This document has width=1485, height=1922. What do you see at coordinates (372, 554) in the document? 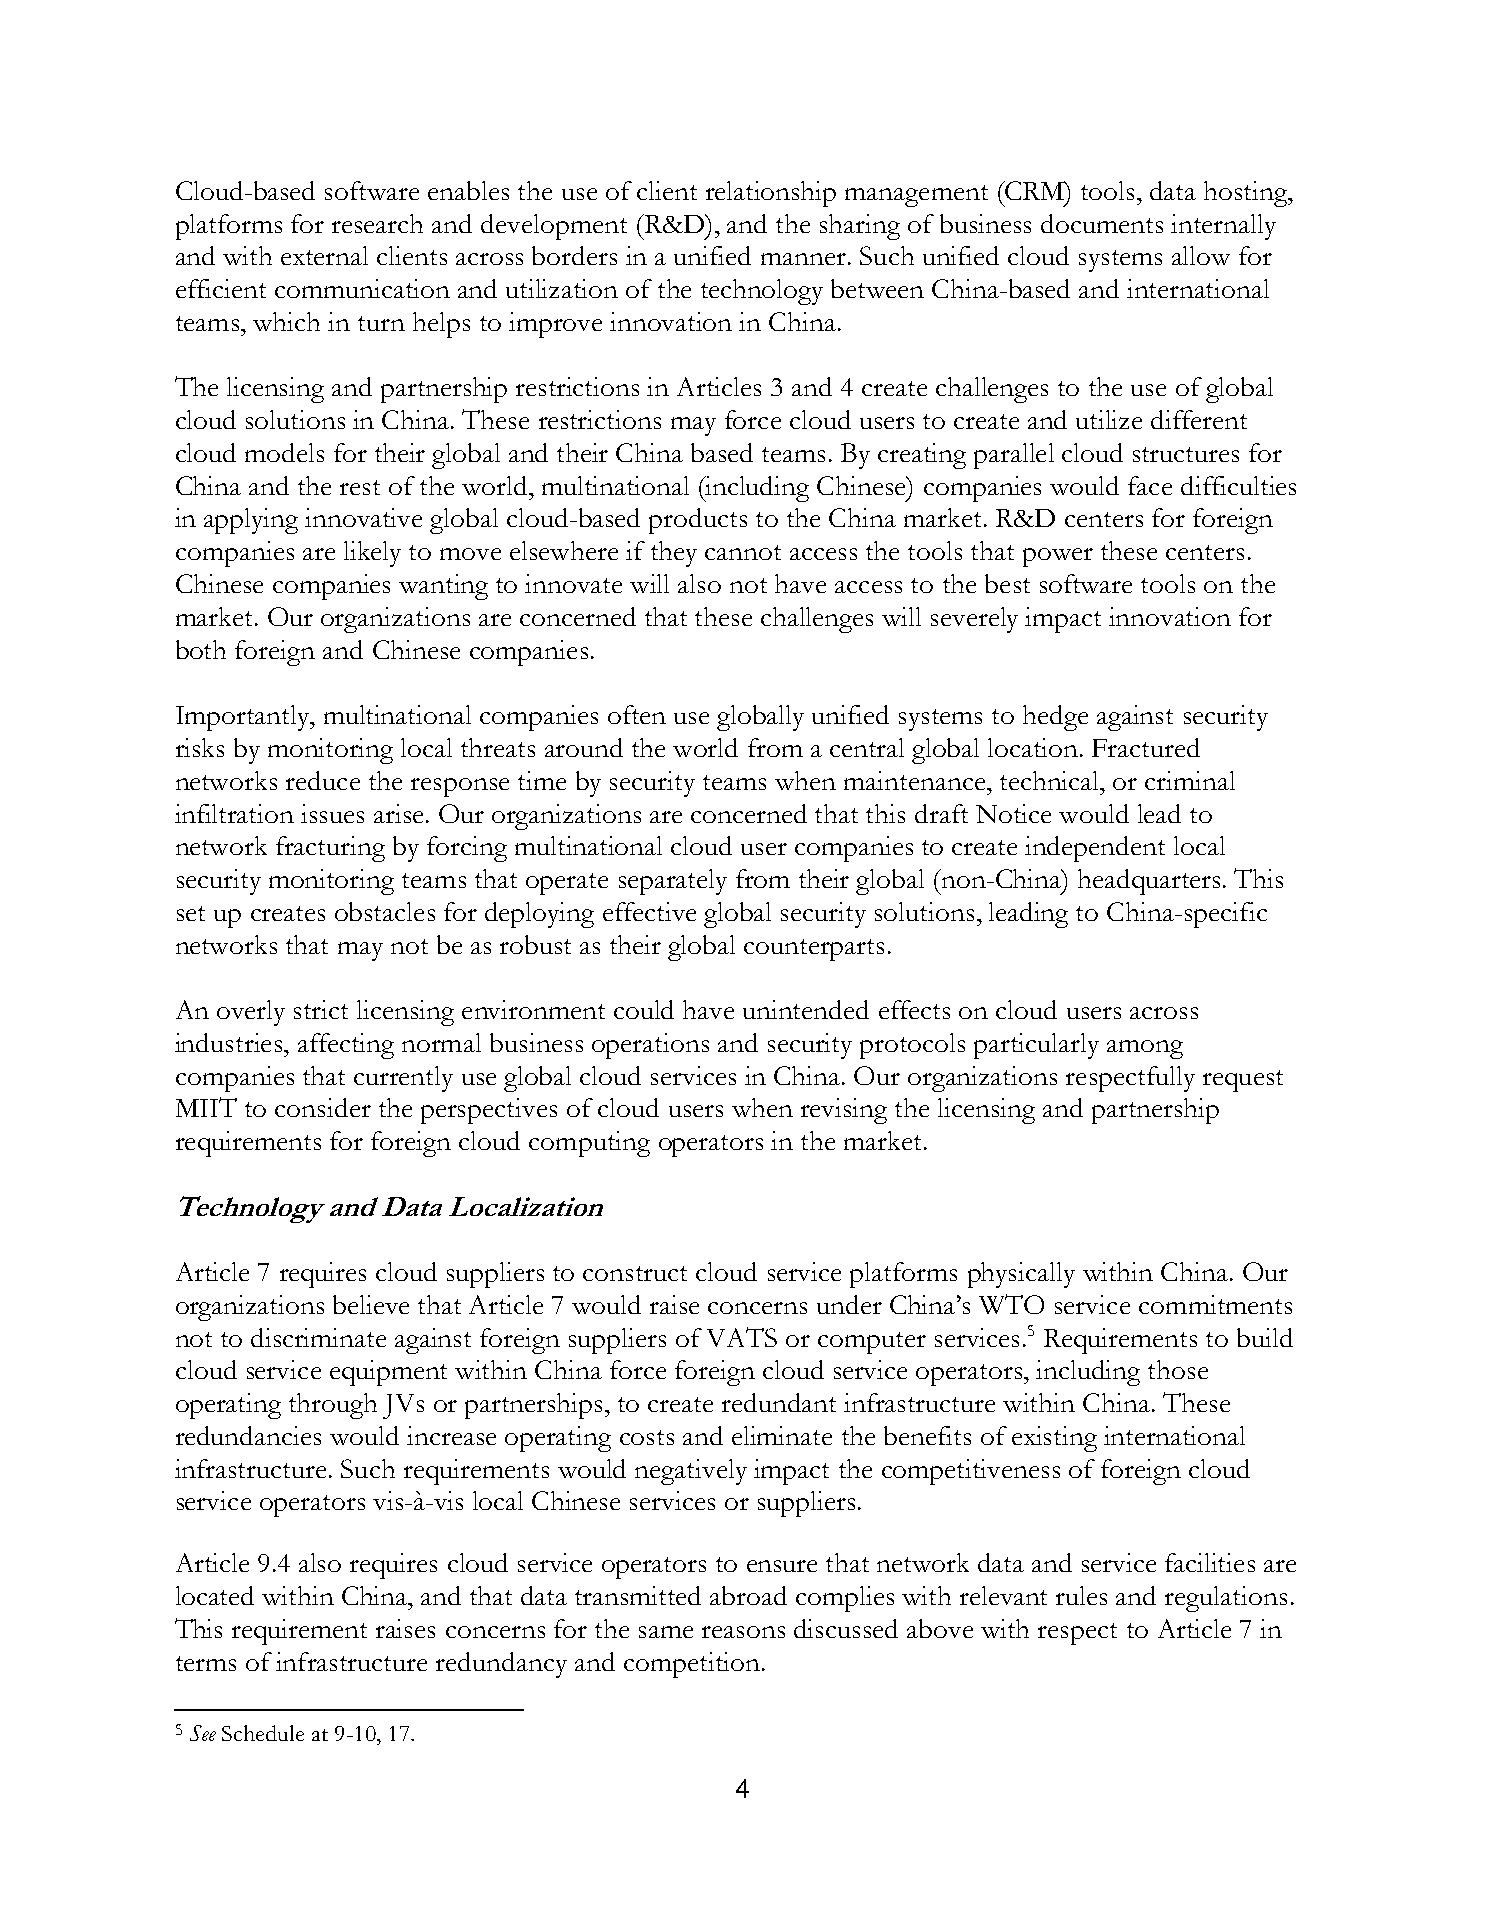
I see `likely` at bounding box center [372, 554].
